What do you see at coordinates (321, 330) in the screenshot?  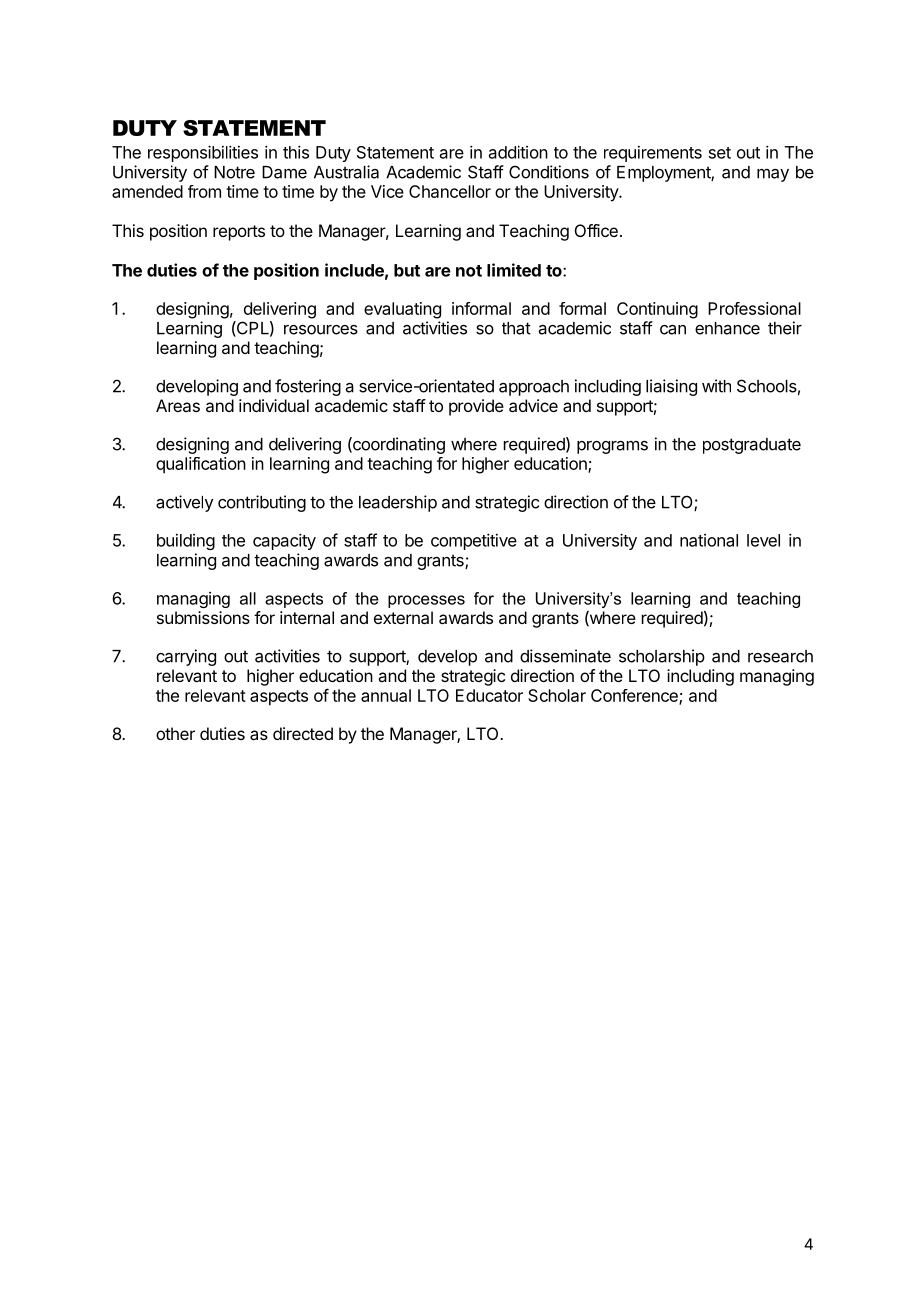 I see `resources` at bounding box center [321, 330].
